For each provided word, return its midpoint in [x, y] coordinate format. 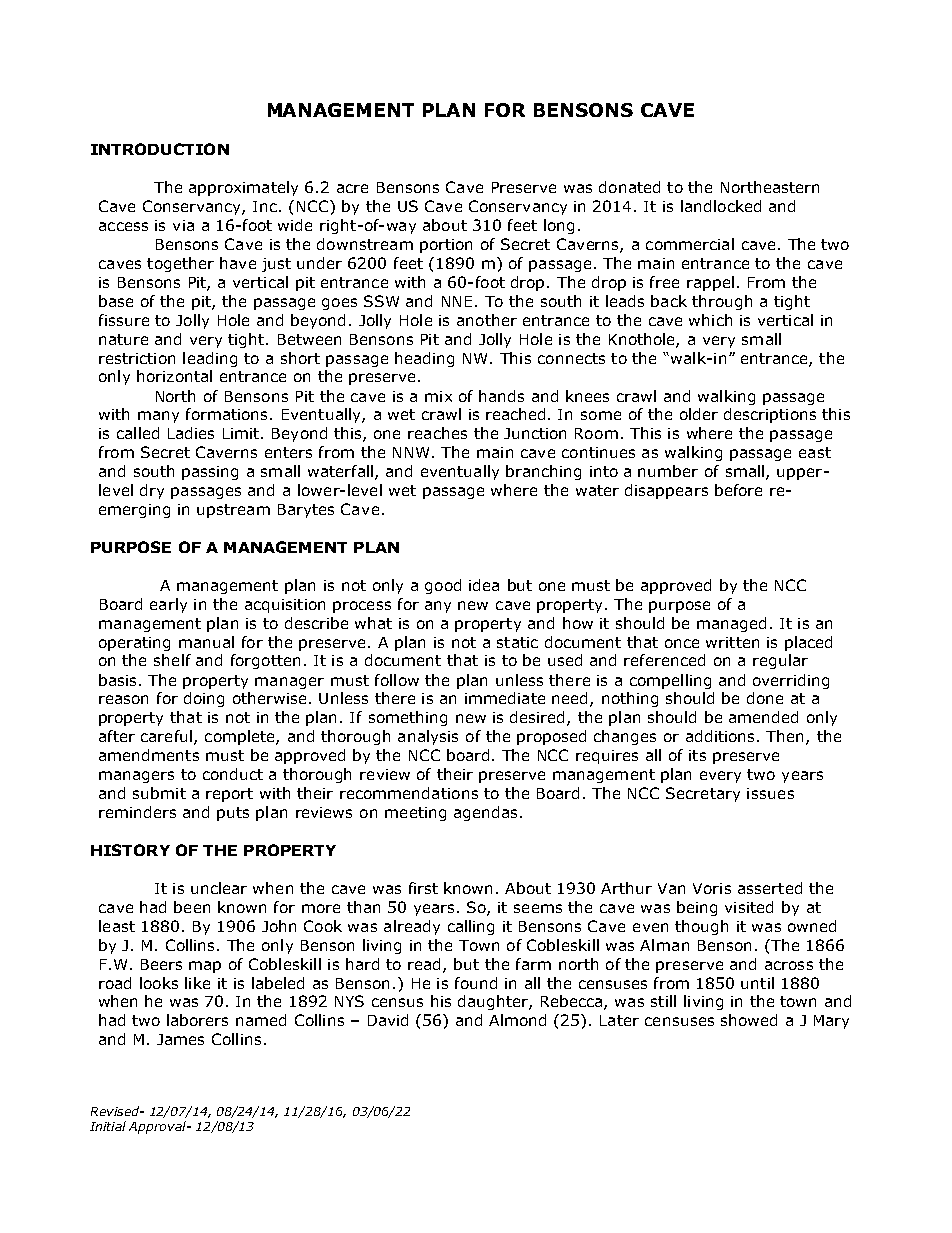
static [517, 642]
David [388, 1020]
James [180, 1039]
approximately [243, 188]
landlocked [721, 206]
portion [446, 246]
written [732, 642]
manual [206, 642]
